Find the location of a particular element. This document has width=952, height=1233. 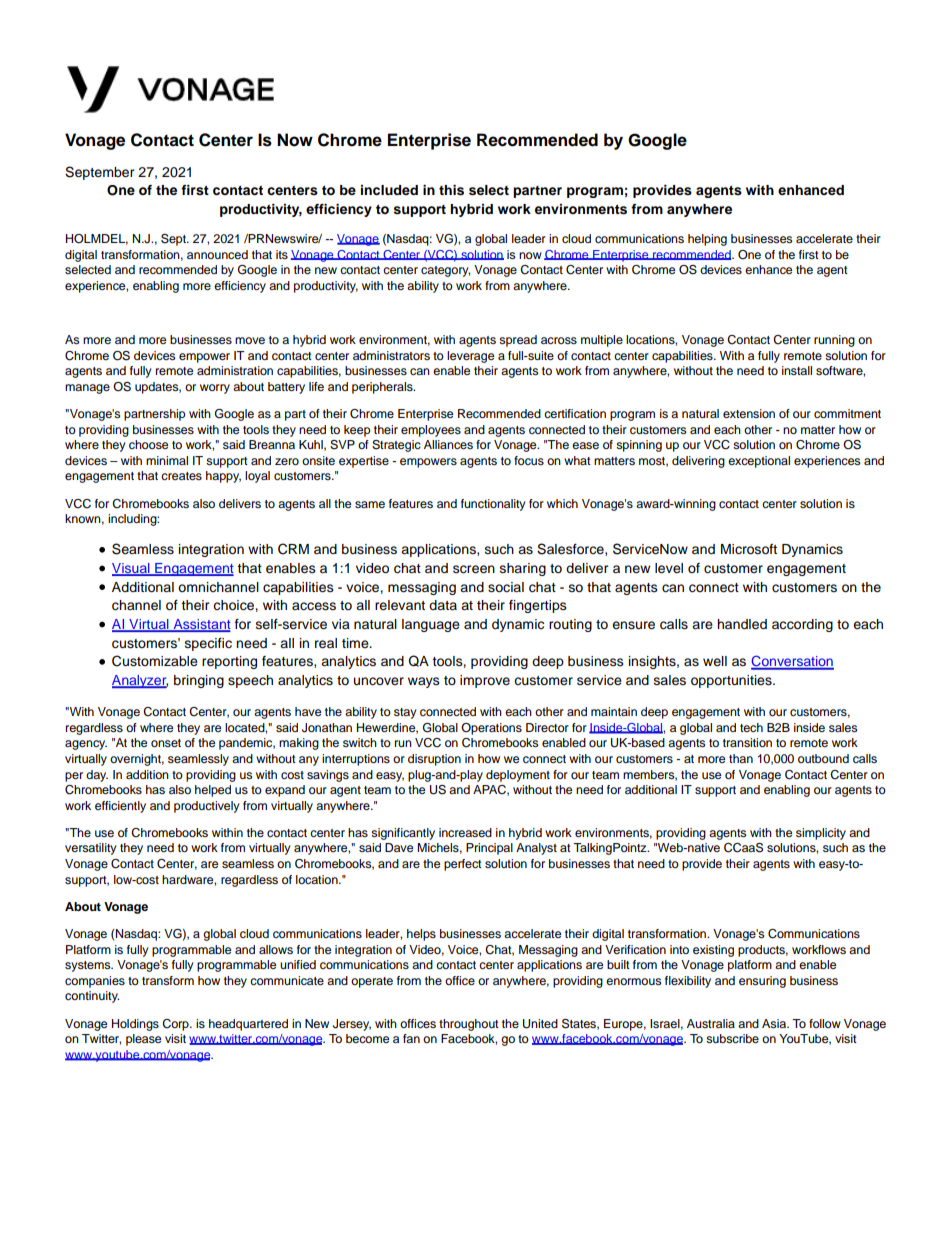

employees is located at coordinates (431, 431).
